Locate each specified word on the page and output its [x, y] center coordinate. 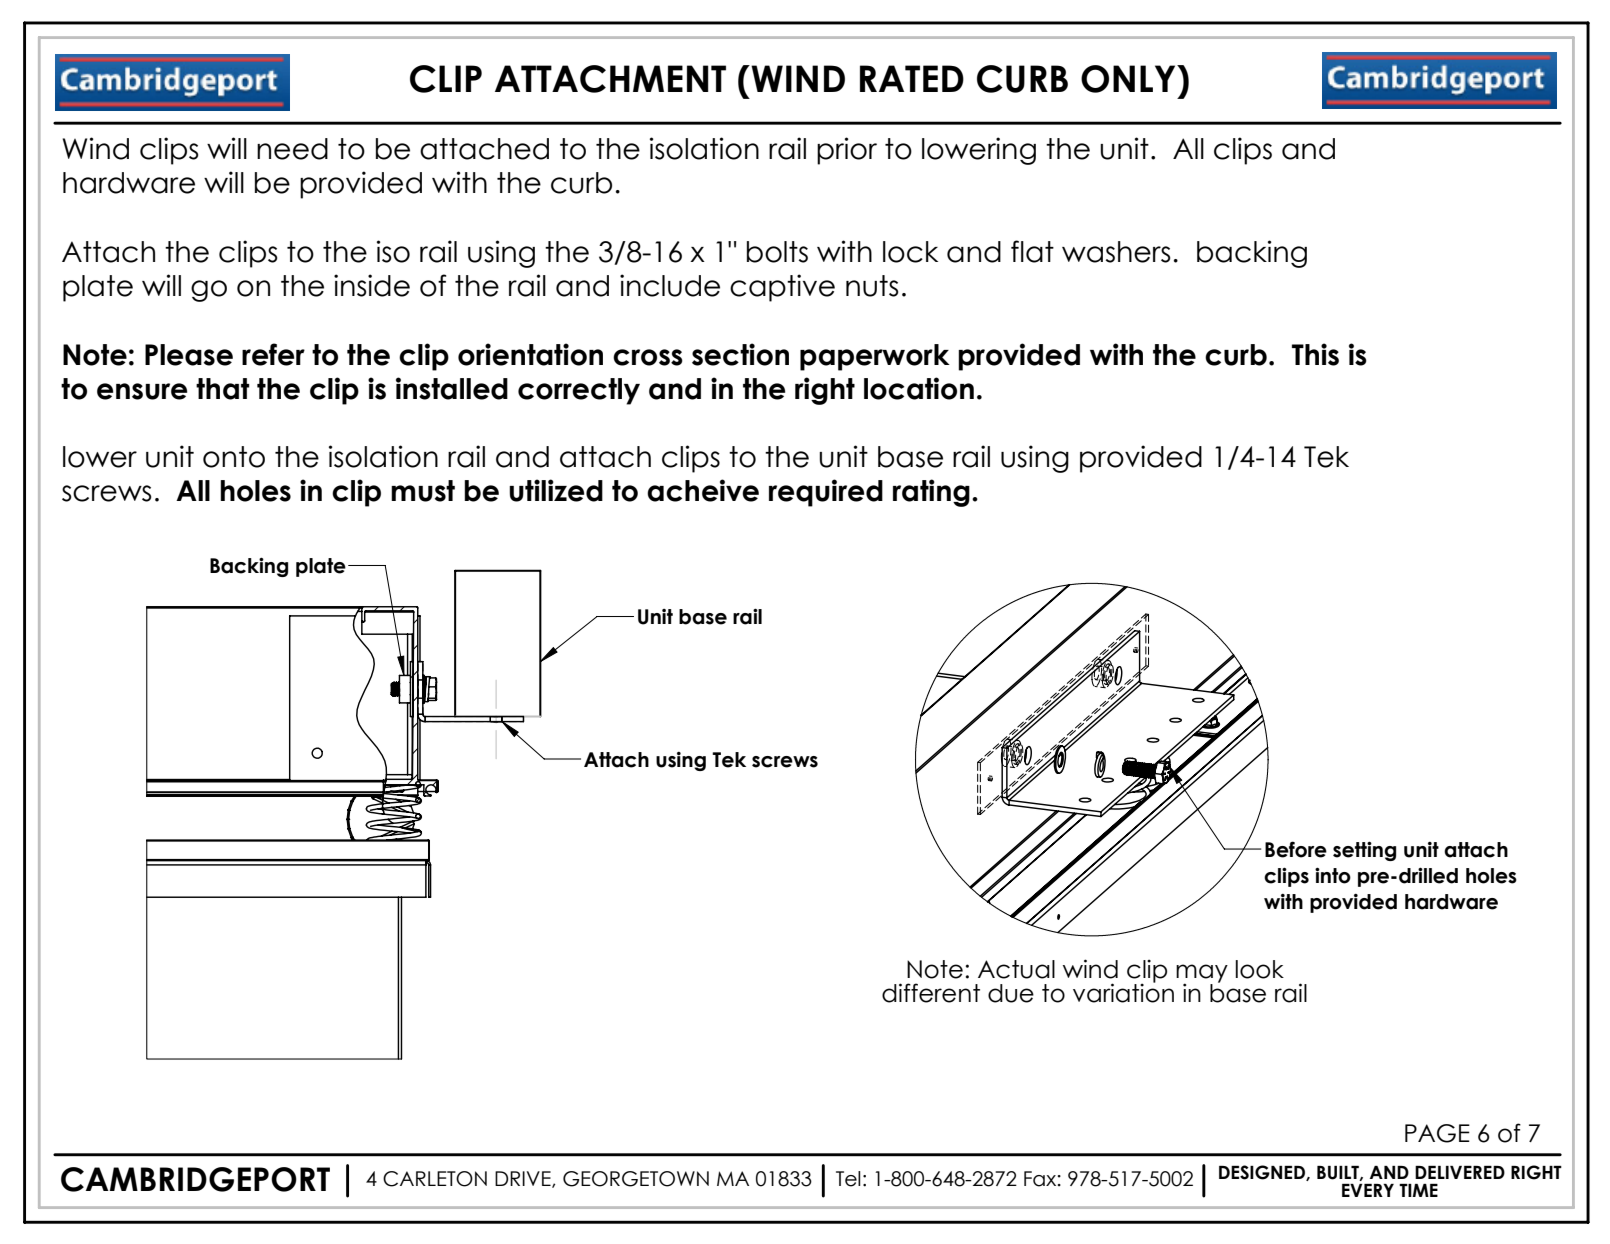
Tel [848, 1179]
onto [234, 457]
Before [1296, 849]
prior [847, 151]
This [1315, 354]
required [826, 493]
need [292, 149]
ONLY [1129, 79]
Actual [1016, 969]
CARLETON [435, 1179]
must [423, 491]
